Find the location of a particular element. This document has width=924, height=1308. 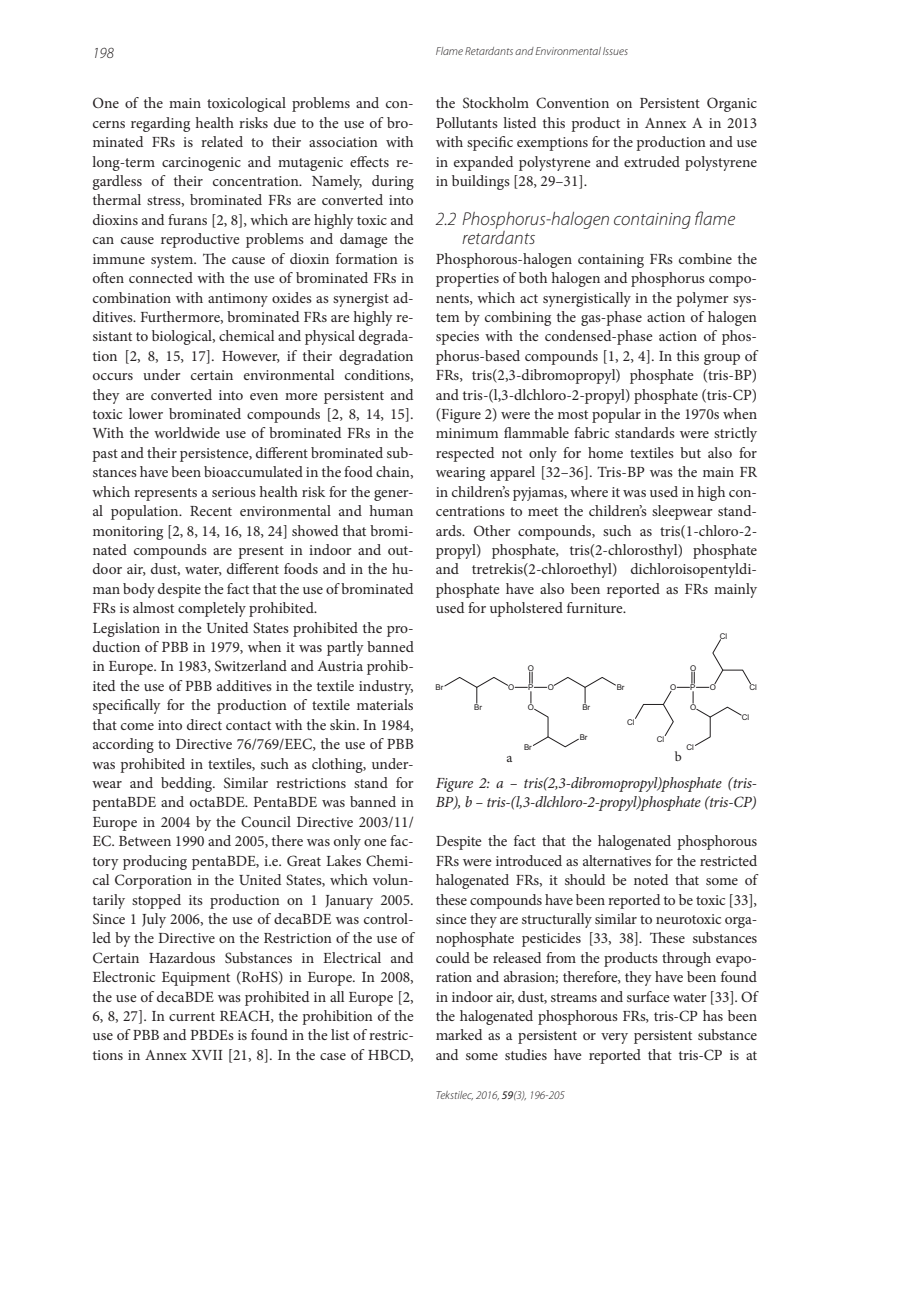

Flame is located at coordinates (449, 51).
